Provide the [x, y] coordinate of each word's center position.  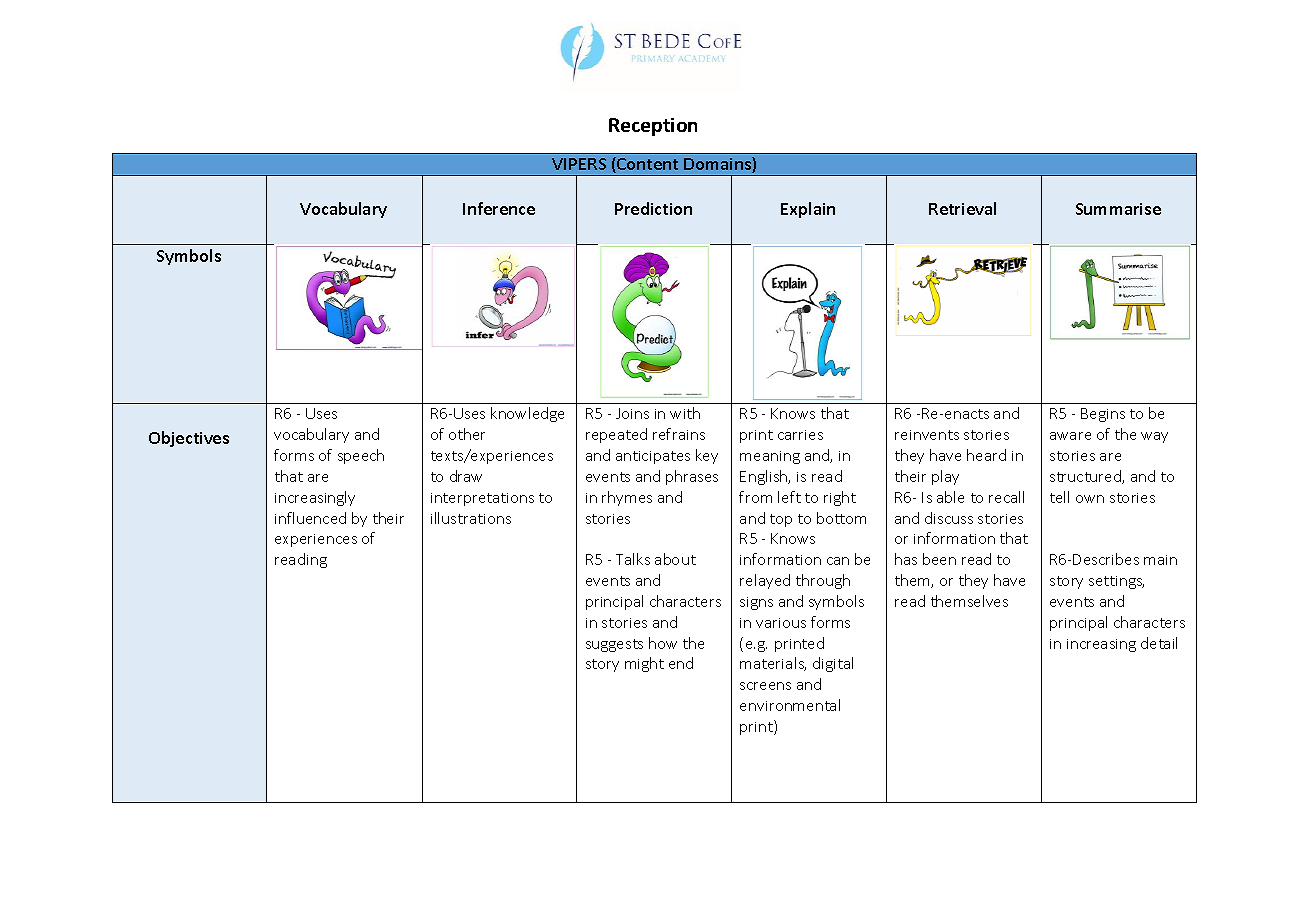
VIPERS [579, 164]
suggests [614, 645]
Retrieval [962, 208]
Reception [653, 127]
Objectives [189, 439]
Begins [1103, 415]
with [685, 413]
